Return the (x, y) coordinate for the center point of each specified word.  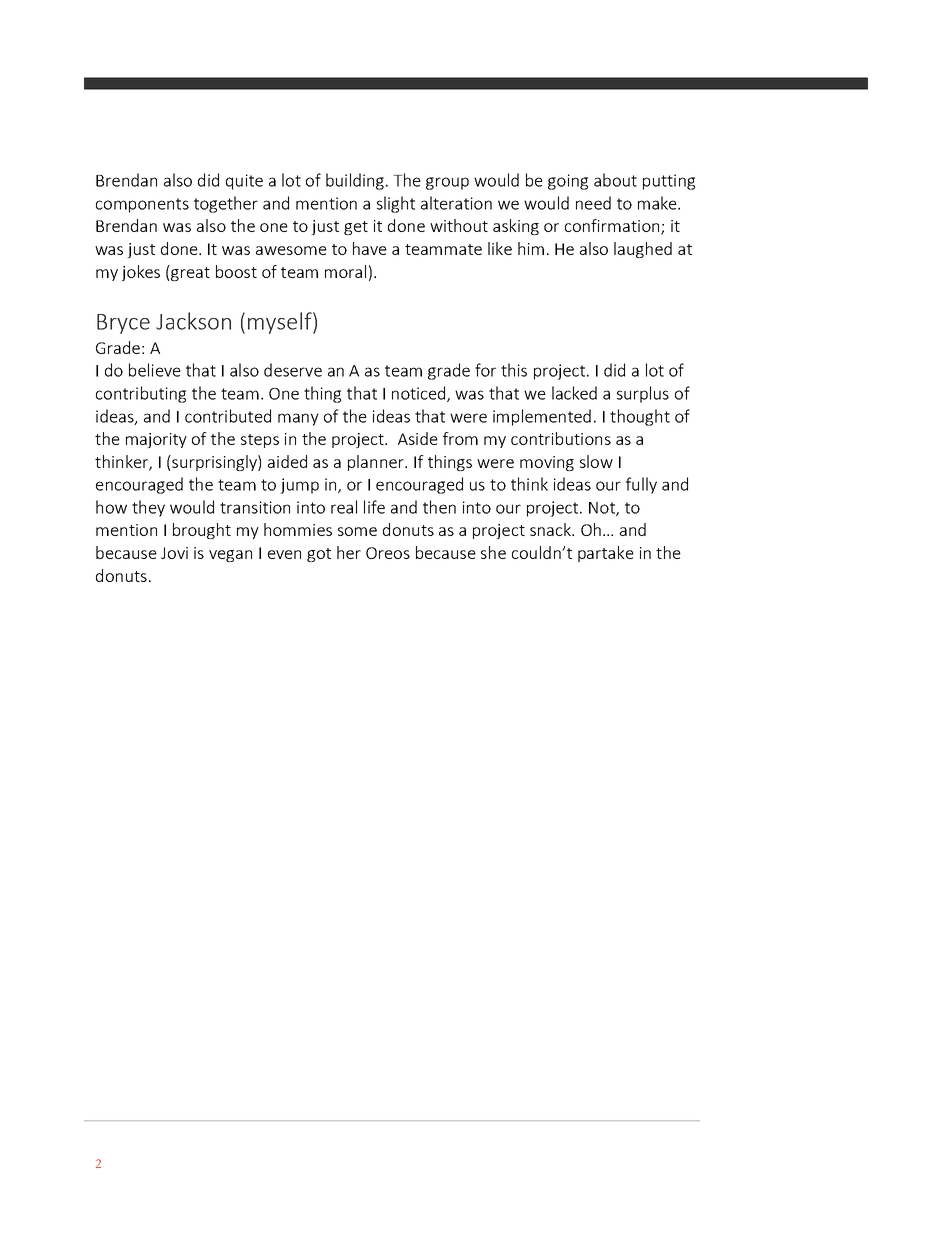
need (593, 203)
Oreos (388, 553)
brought (202, 531)
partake (606, 554)
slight (396, 204)
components (142, 205)
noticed (420, 394)
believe (155, 370)
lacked (574, 393)
